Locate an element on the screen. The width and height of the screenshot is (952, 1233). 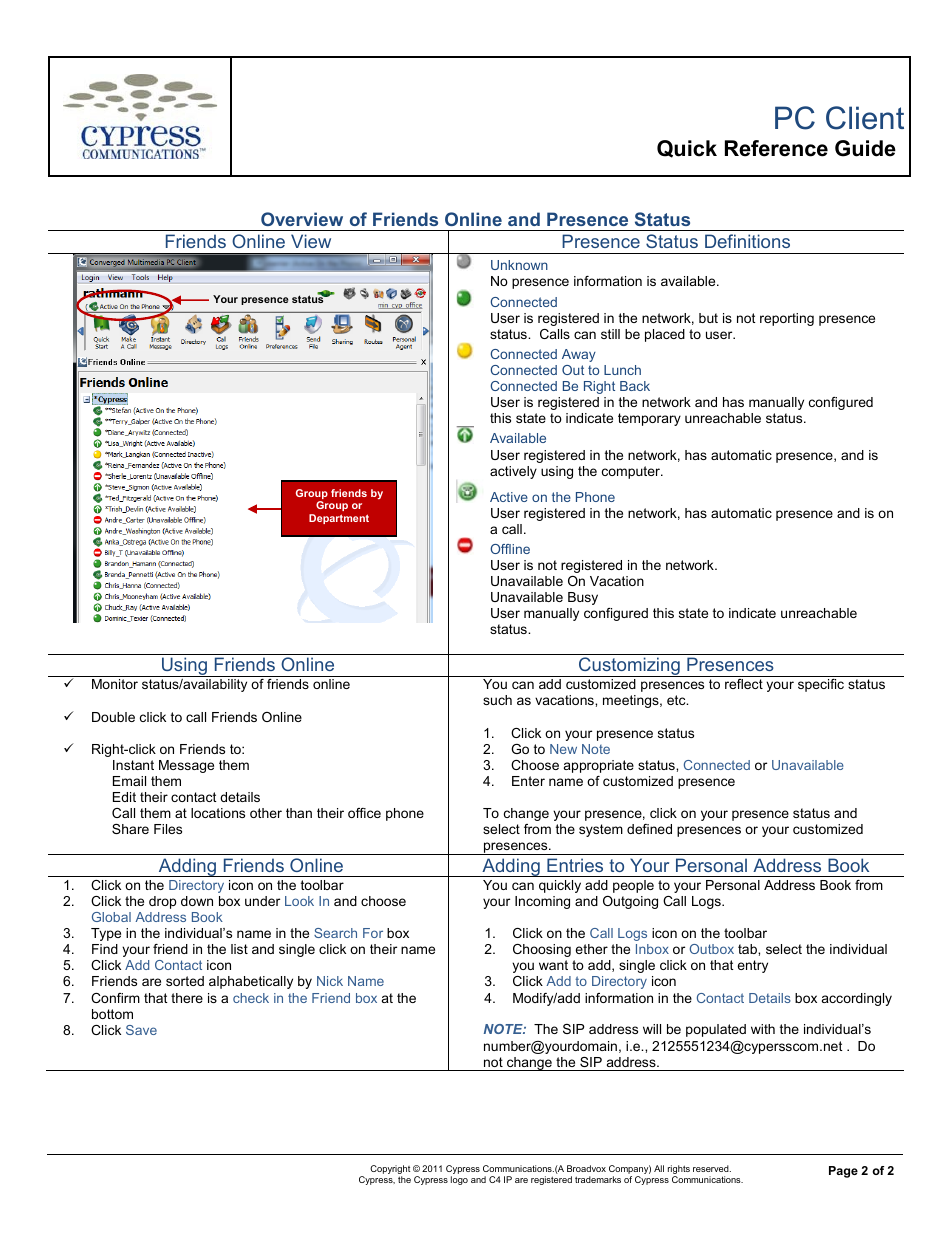
Incoming is located at coordinates (542, 902).
